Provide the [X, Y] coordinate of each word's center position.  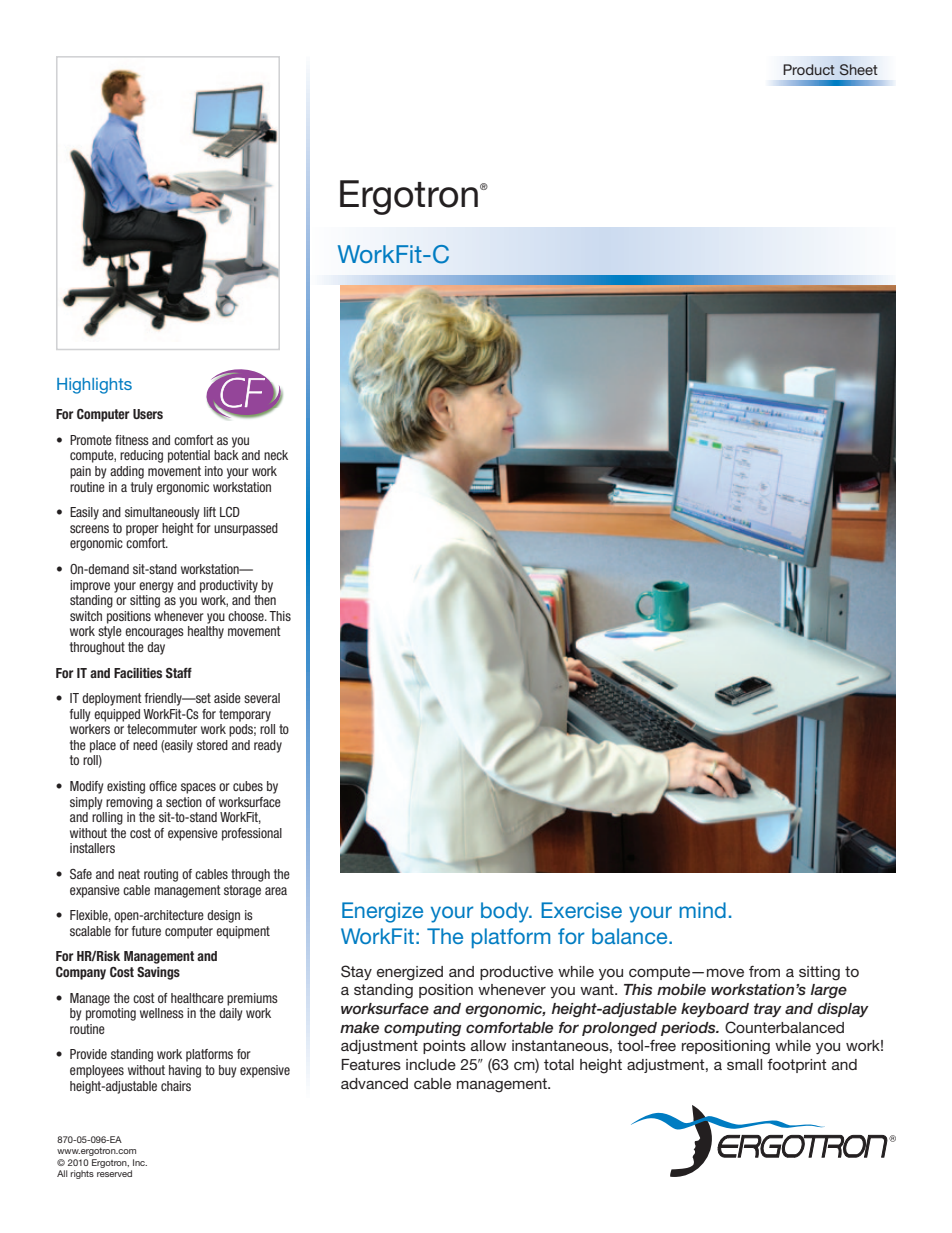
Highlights [94, 386]
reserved [114, 1173]
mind [702, 910]
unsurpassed [246, 529]
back [226, 455]
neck [276, 455]
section [184, 802]
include [431, 1064]
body [506, 912]
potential [189, 456]
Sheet [859, 70]
